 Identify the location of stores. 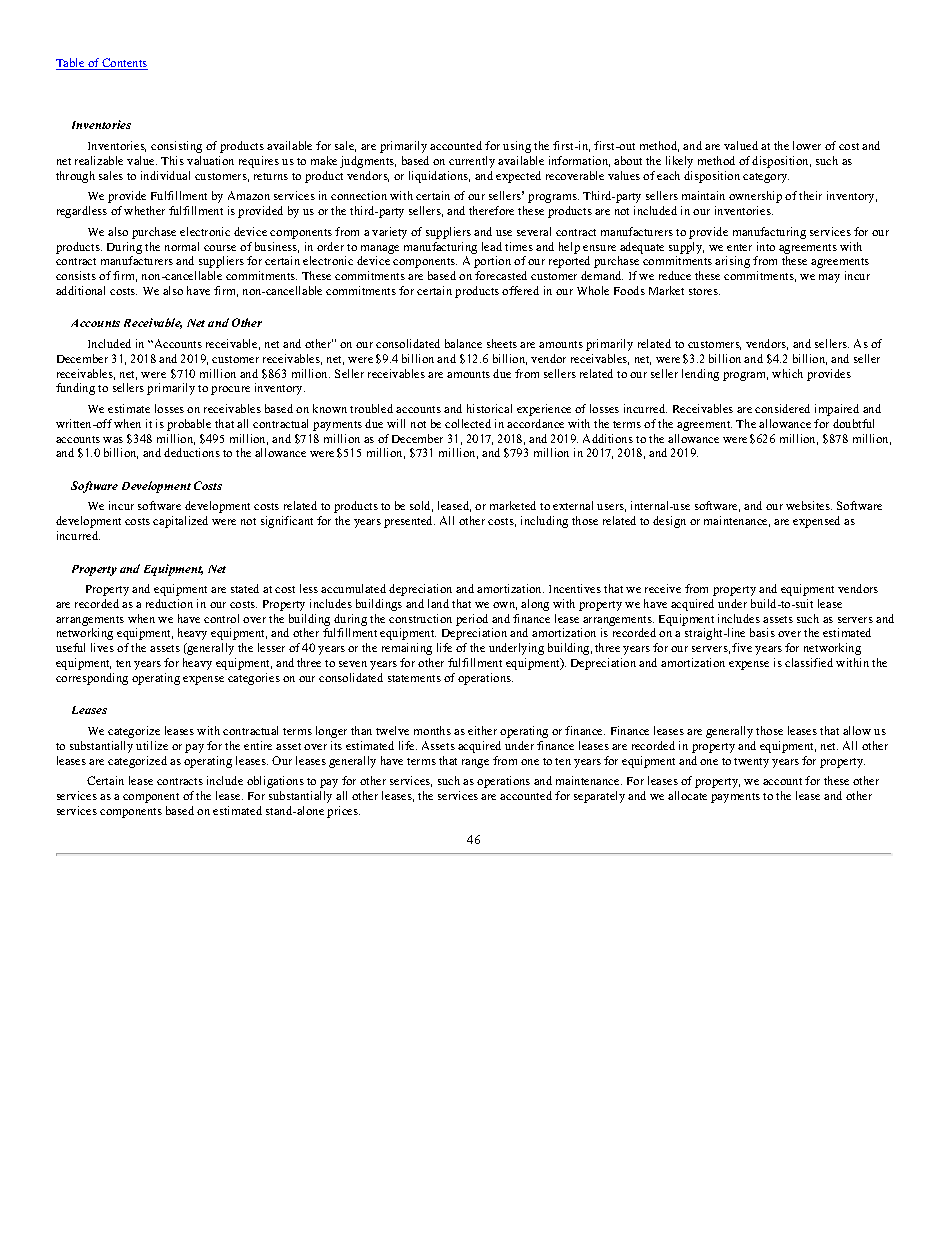
(704, 291).
